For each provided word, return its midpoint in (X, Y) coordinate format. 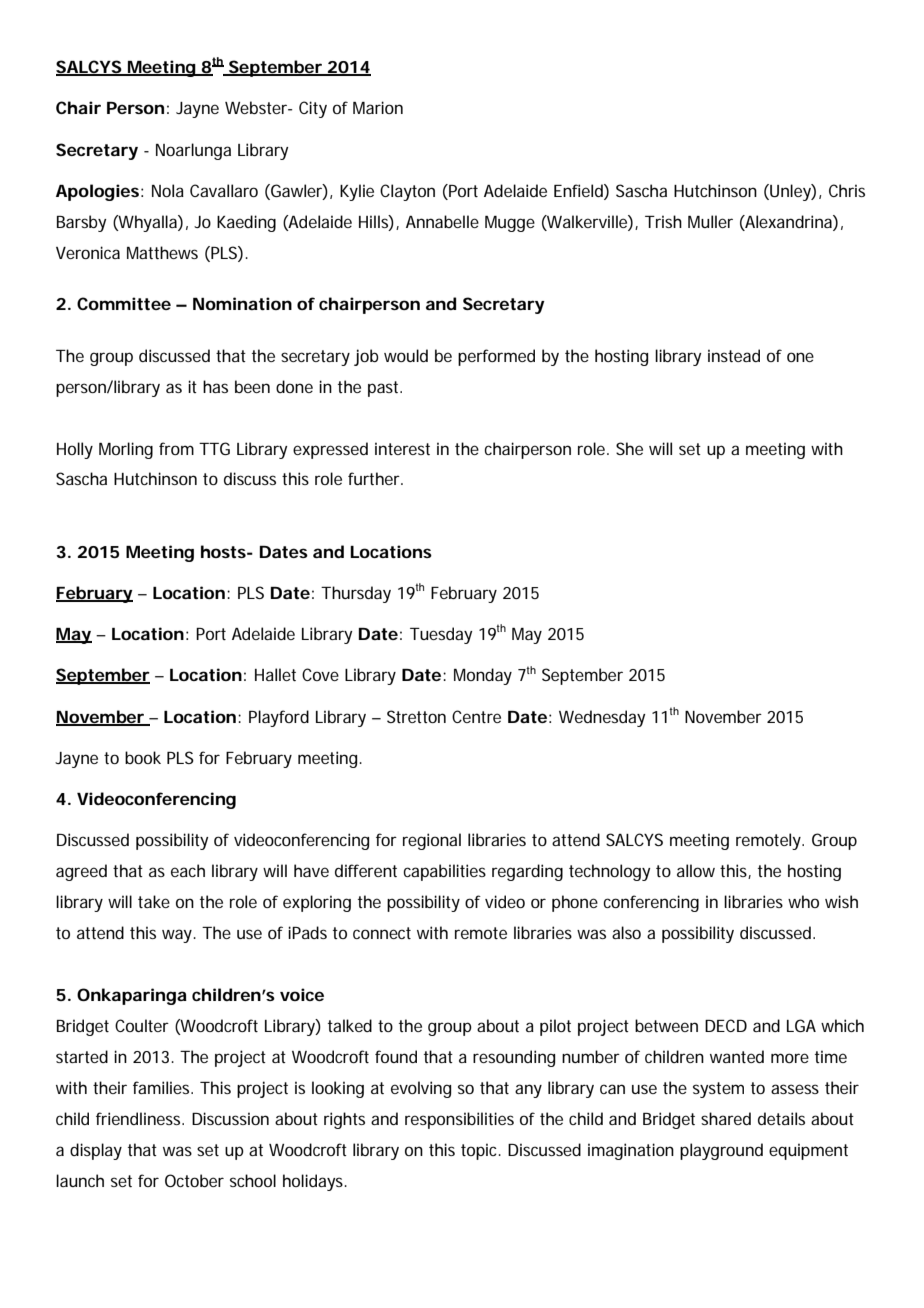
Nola (168, 190)
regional (432, 841)
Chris (847, 190)
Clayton (407, 192)
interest (402, 448)
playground (721, 1151)
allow (696, 870)
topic (481, 1151)
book (143, 757)
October (194, 1180)
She (629, 448)
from (176, 448)
